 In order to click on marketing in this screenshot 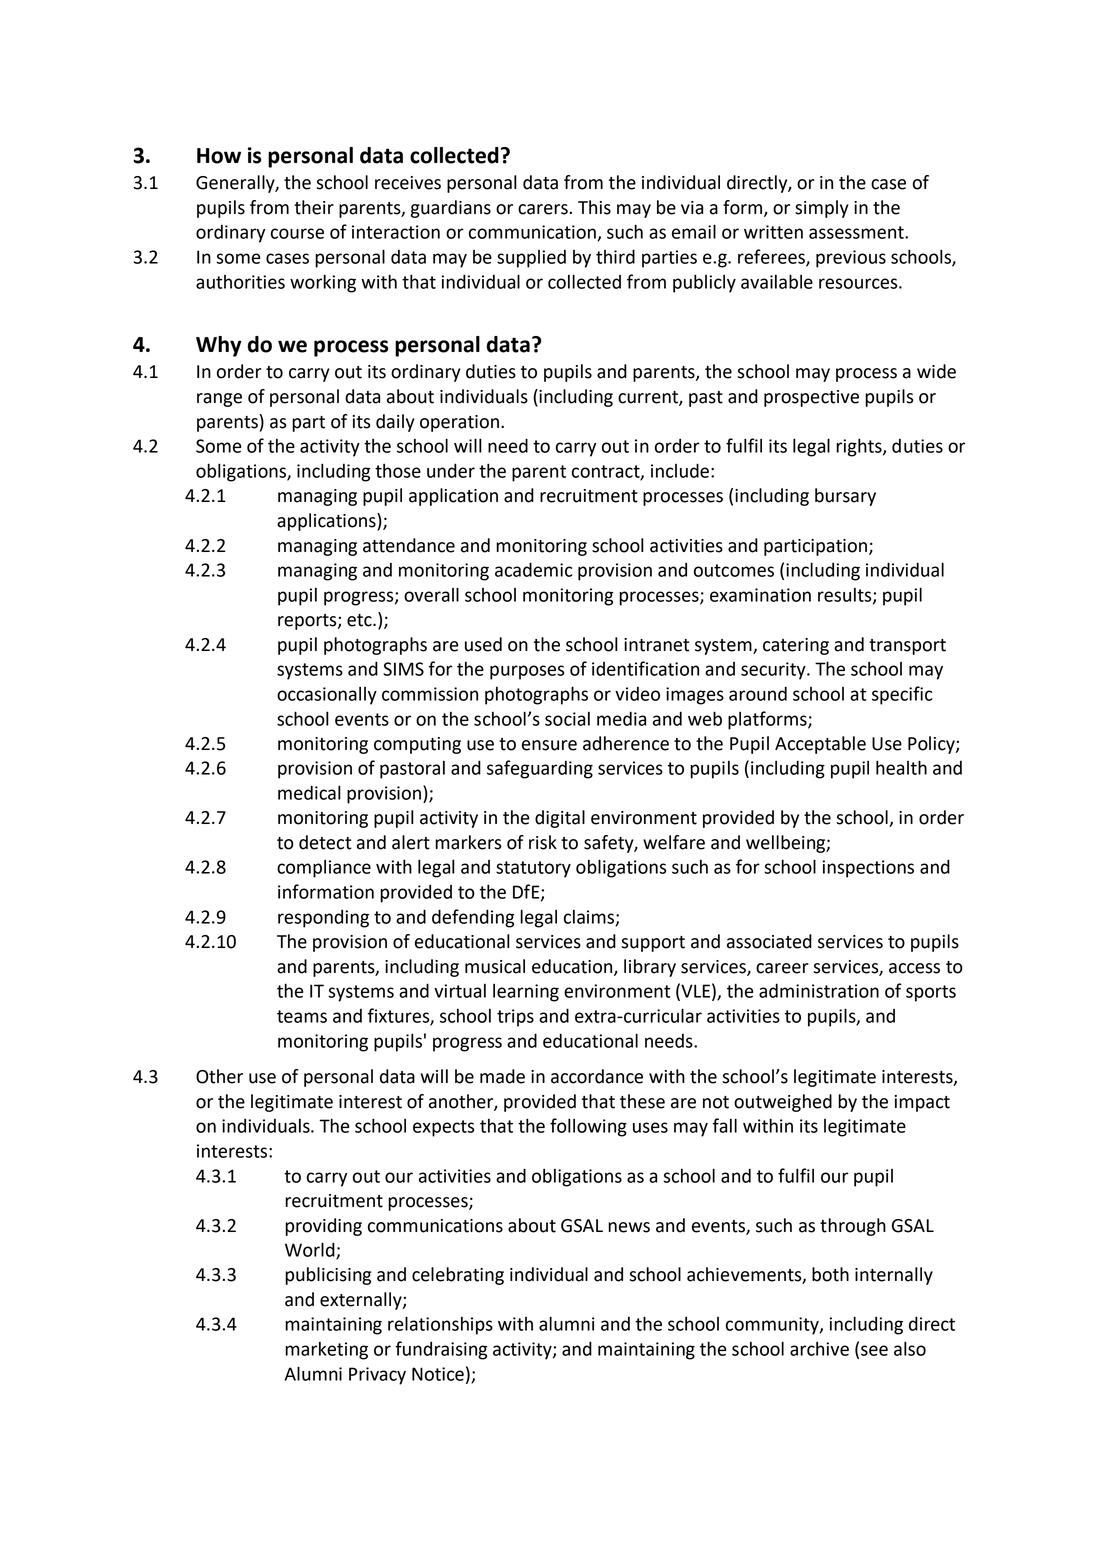, I will do `click(326, 1351)`.
